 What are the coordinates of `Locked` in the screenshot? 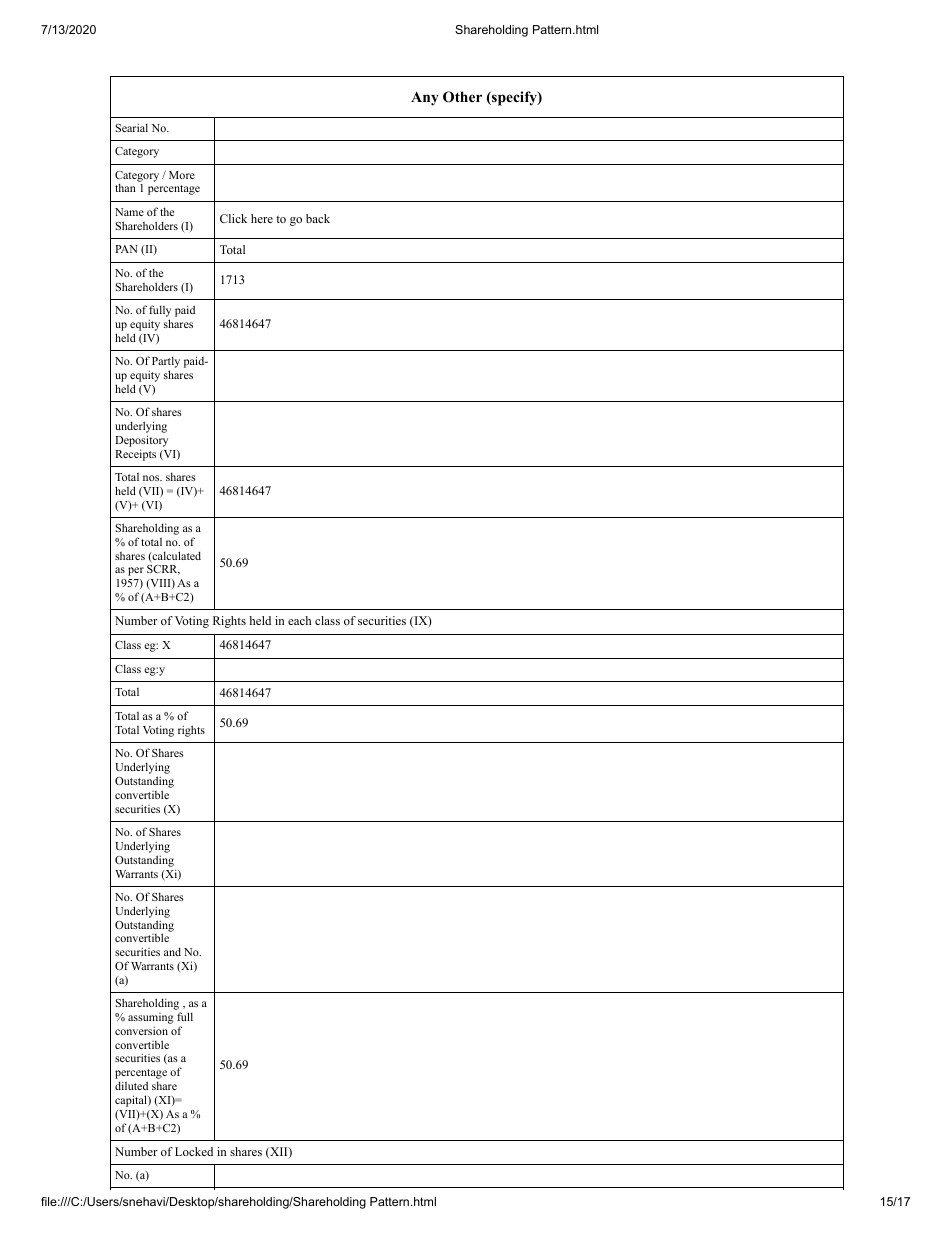 It's located at (194, 1151).
